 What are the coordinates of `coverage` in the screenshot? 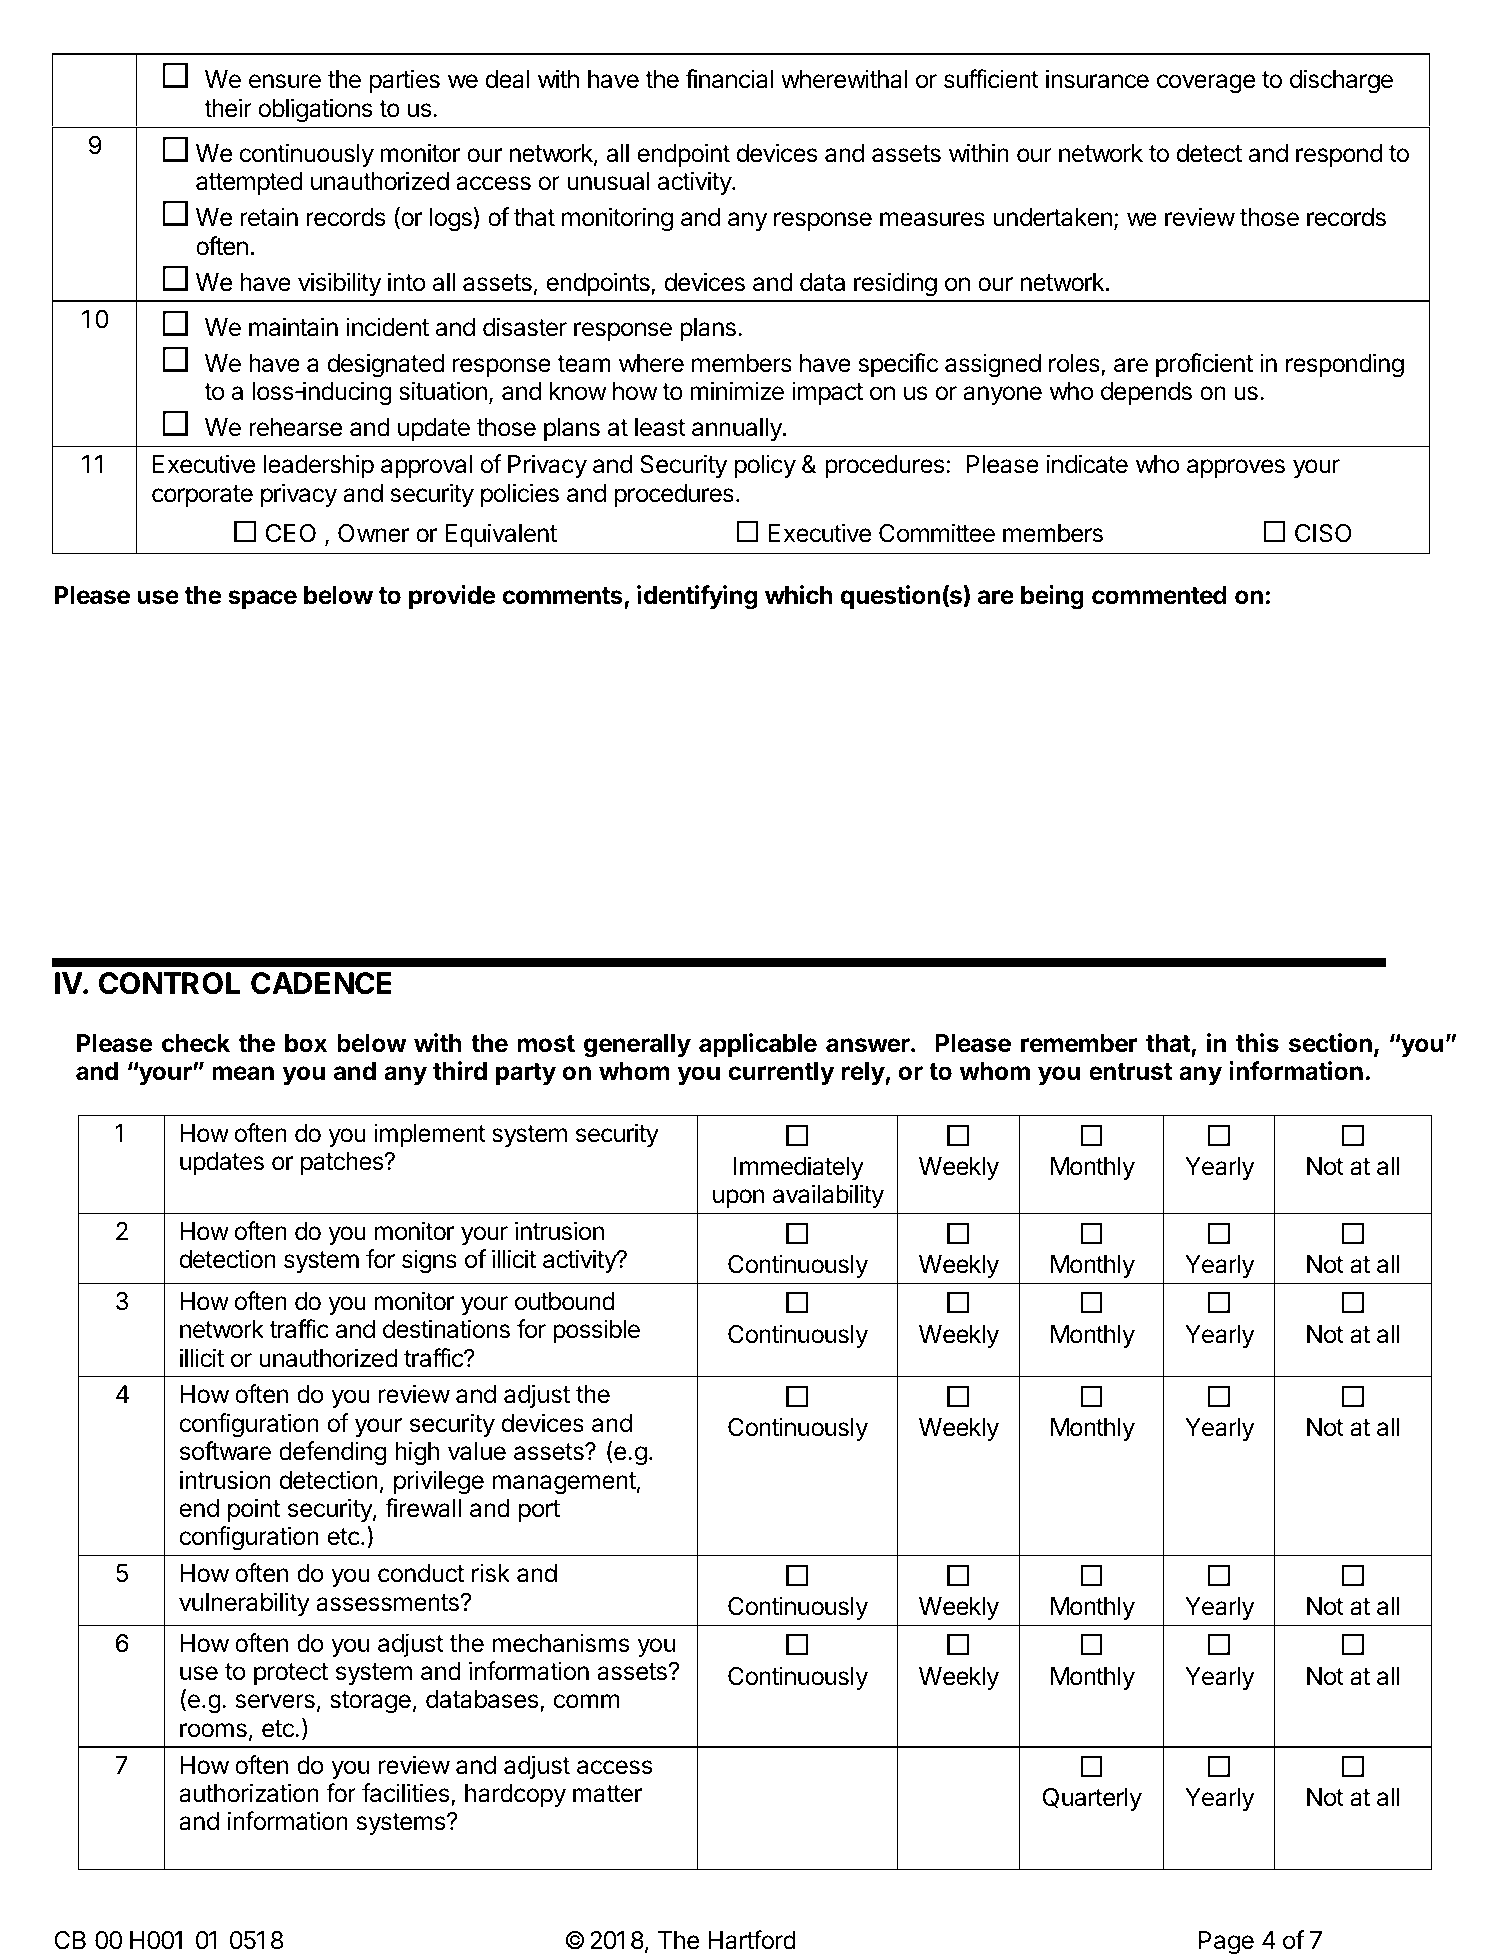 It's located at (1206, 84).
